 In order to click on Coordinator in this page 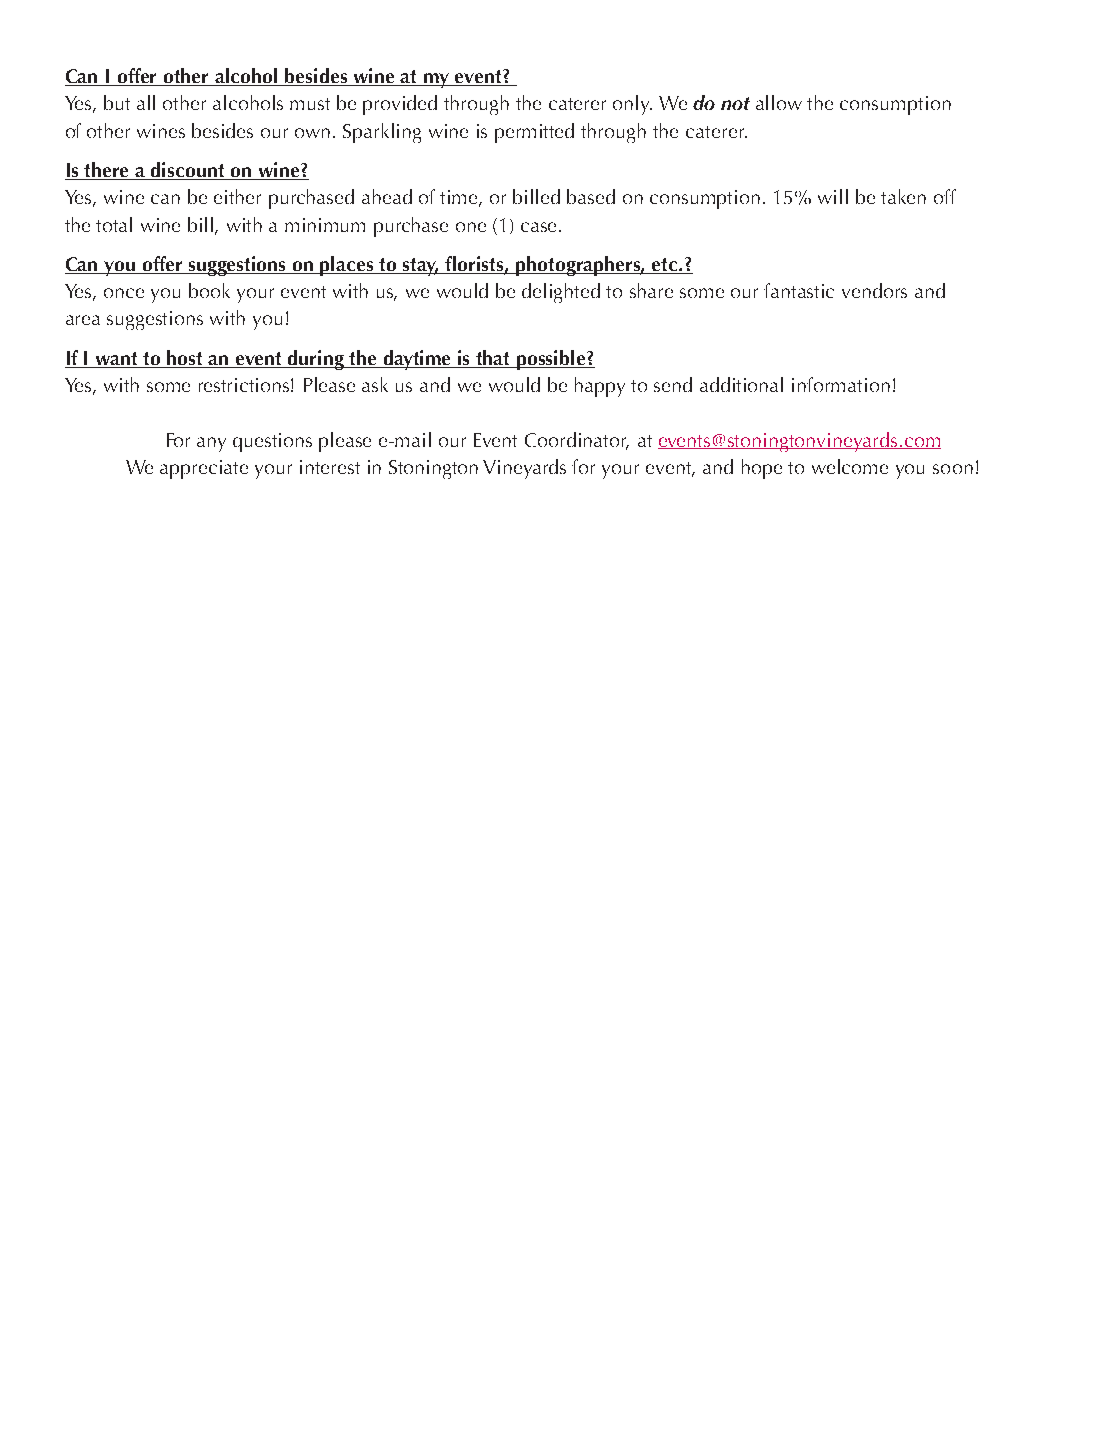, I will do `click(577, 440)`.
